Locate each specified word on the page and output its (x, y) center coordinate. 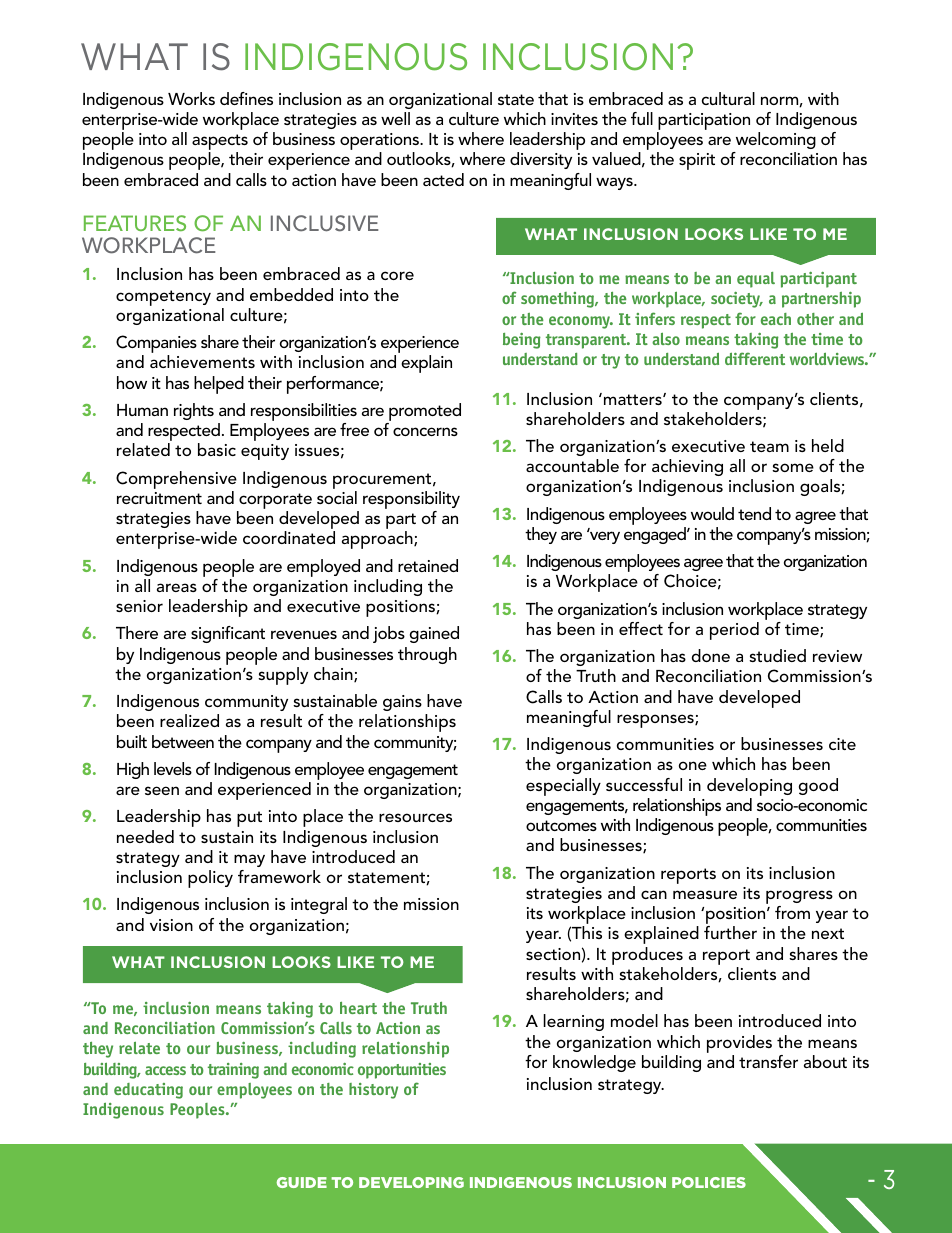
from (792, 912)
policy (210, 879)
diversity (541, 160)
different (755, 358)
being (522, 341)
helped (219, 385)
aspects (220, 143)
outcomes (561, 825)
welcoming (776, 140)
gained (434, 634)
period (734, 631)
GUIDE (302, 1182)
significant (228, 634)
